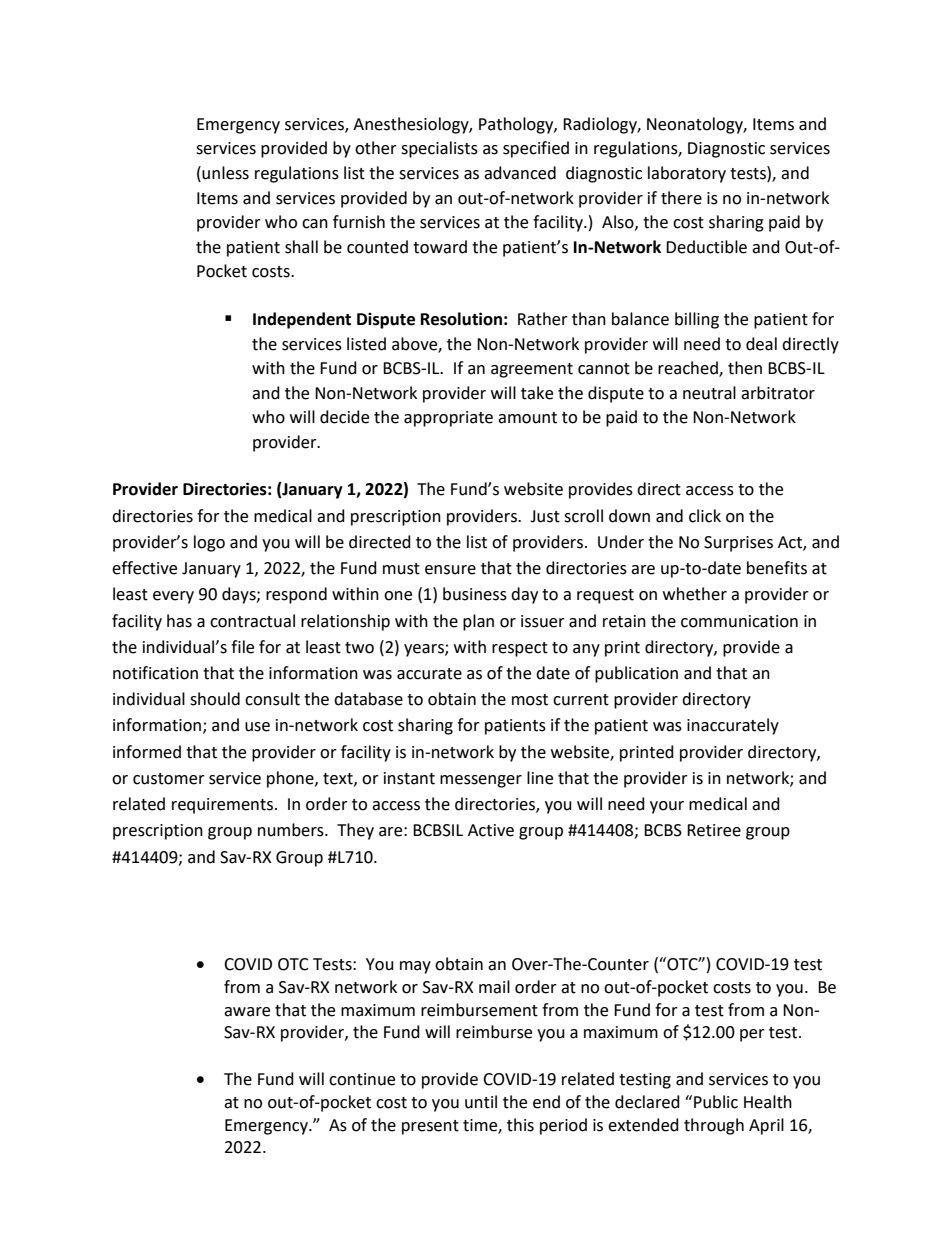 This screenshot has width=952, height=1233. What do you see at coordinates (415, 967) in the screenshot?
I see `may` at bounding box center [415, 967].
